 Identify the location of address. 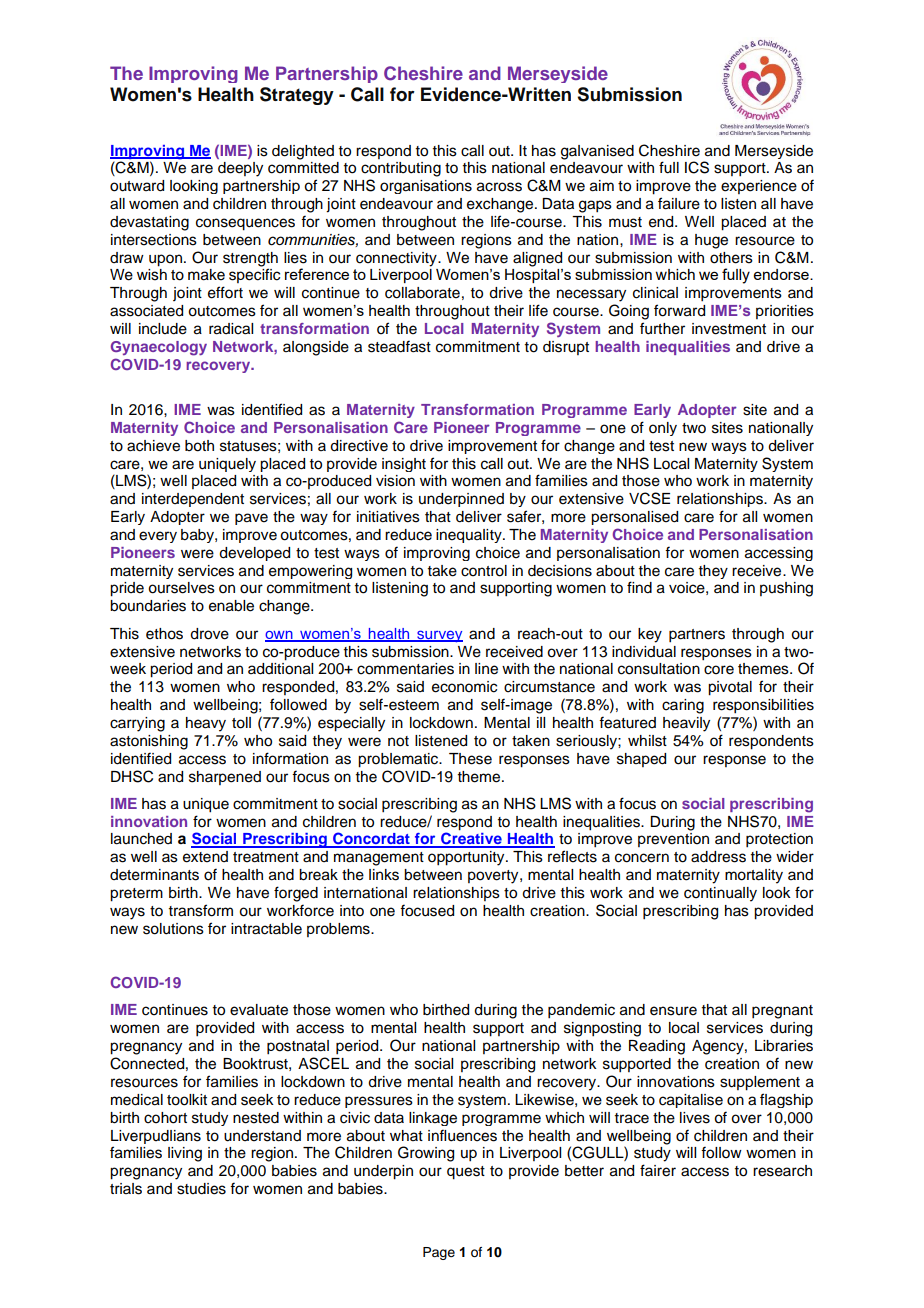
(718, 857).
